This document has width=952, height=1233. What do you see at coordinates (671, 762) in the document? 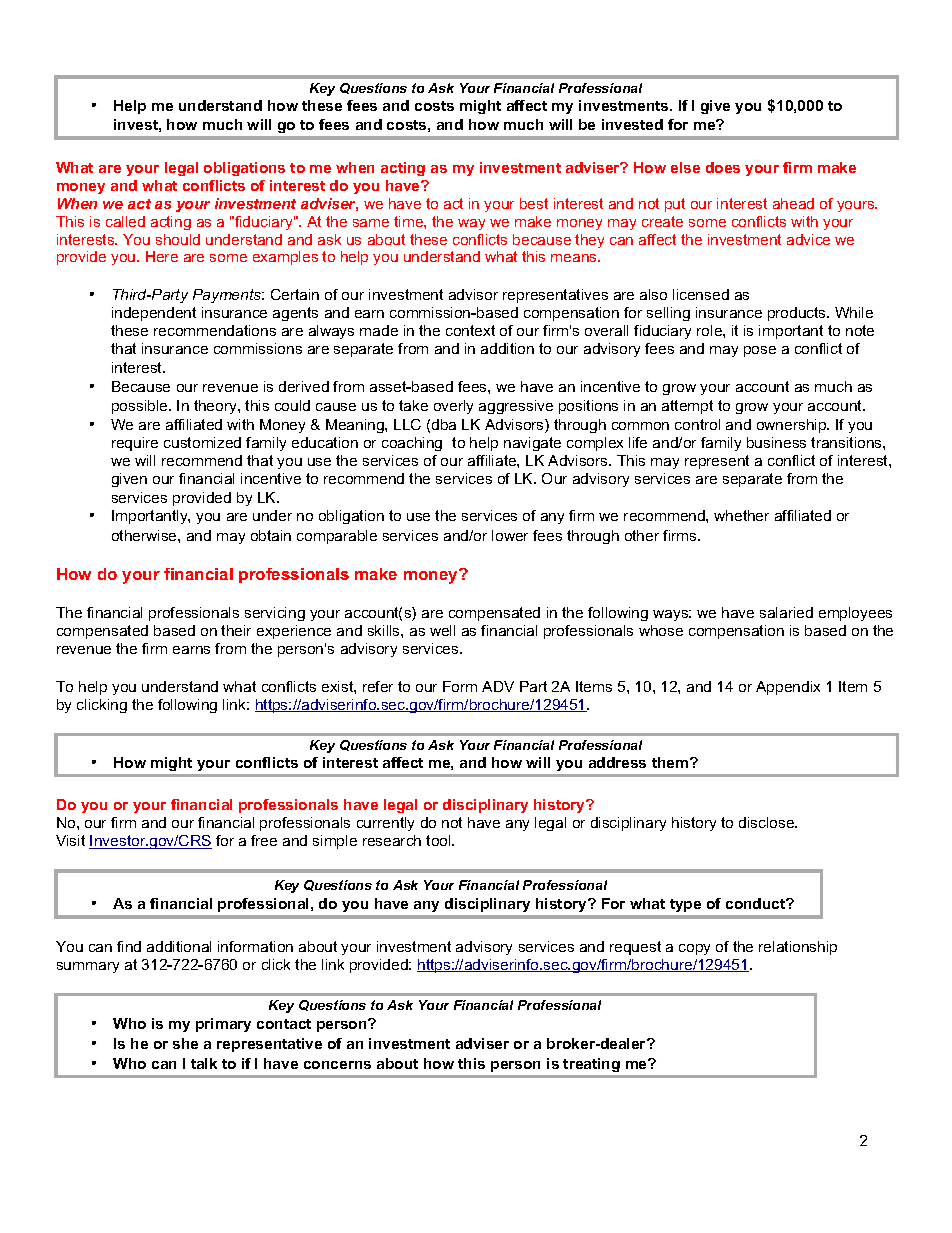
I see `them` at bounding box center [671, 762].
